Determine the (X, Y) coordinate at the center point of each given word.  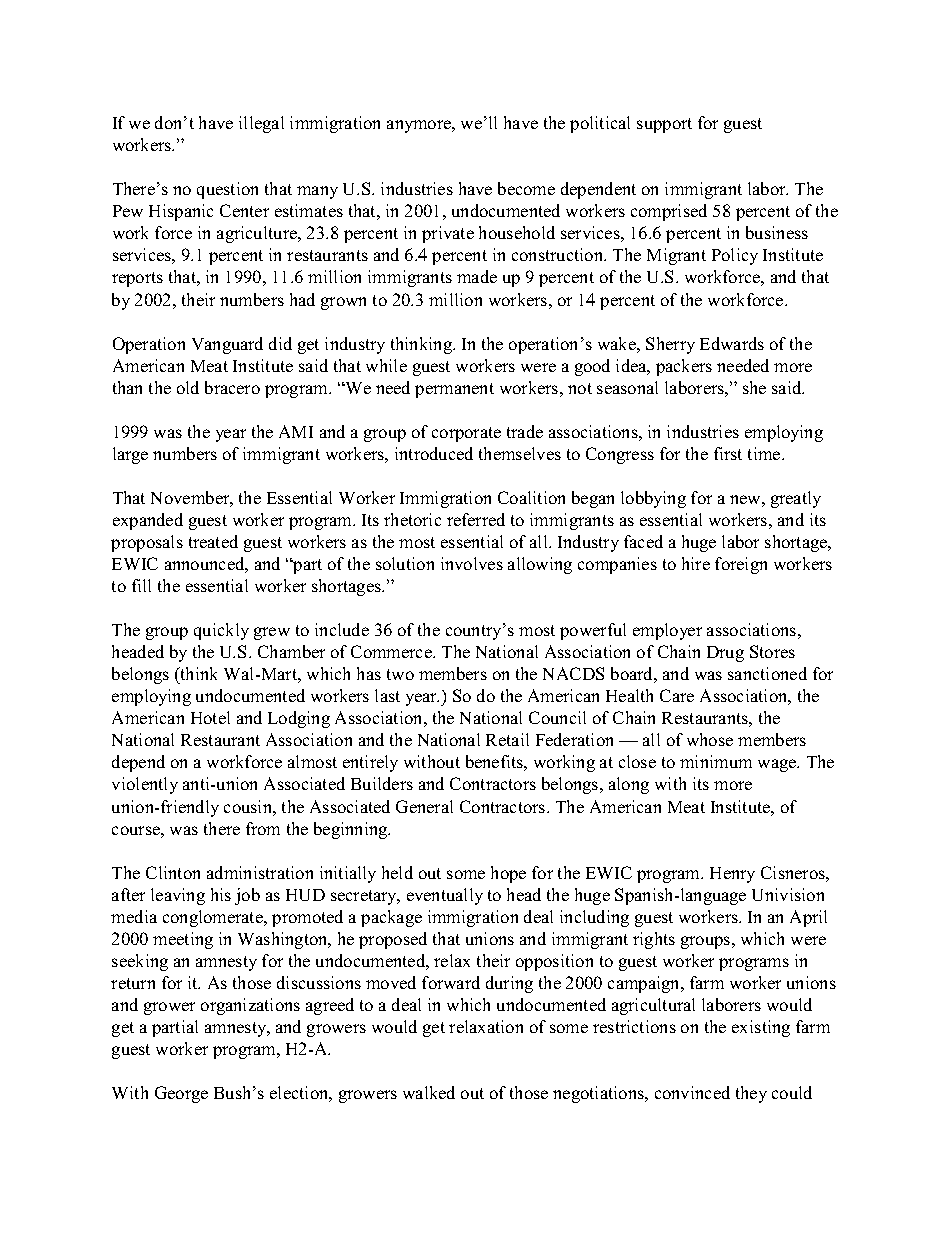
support (664, 125)
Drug (725, 654)
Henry (732, 875)
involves (472, 563)
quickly (221, 631)
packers (684, 367)
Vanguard (227, 345)
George (181, 1094)
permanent (454, 390)
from (263, 828)
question (227, 190)
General (424, 806)
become (526, 188)
